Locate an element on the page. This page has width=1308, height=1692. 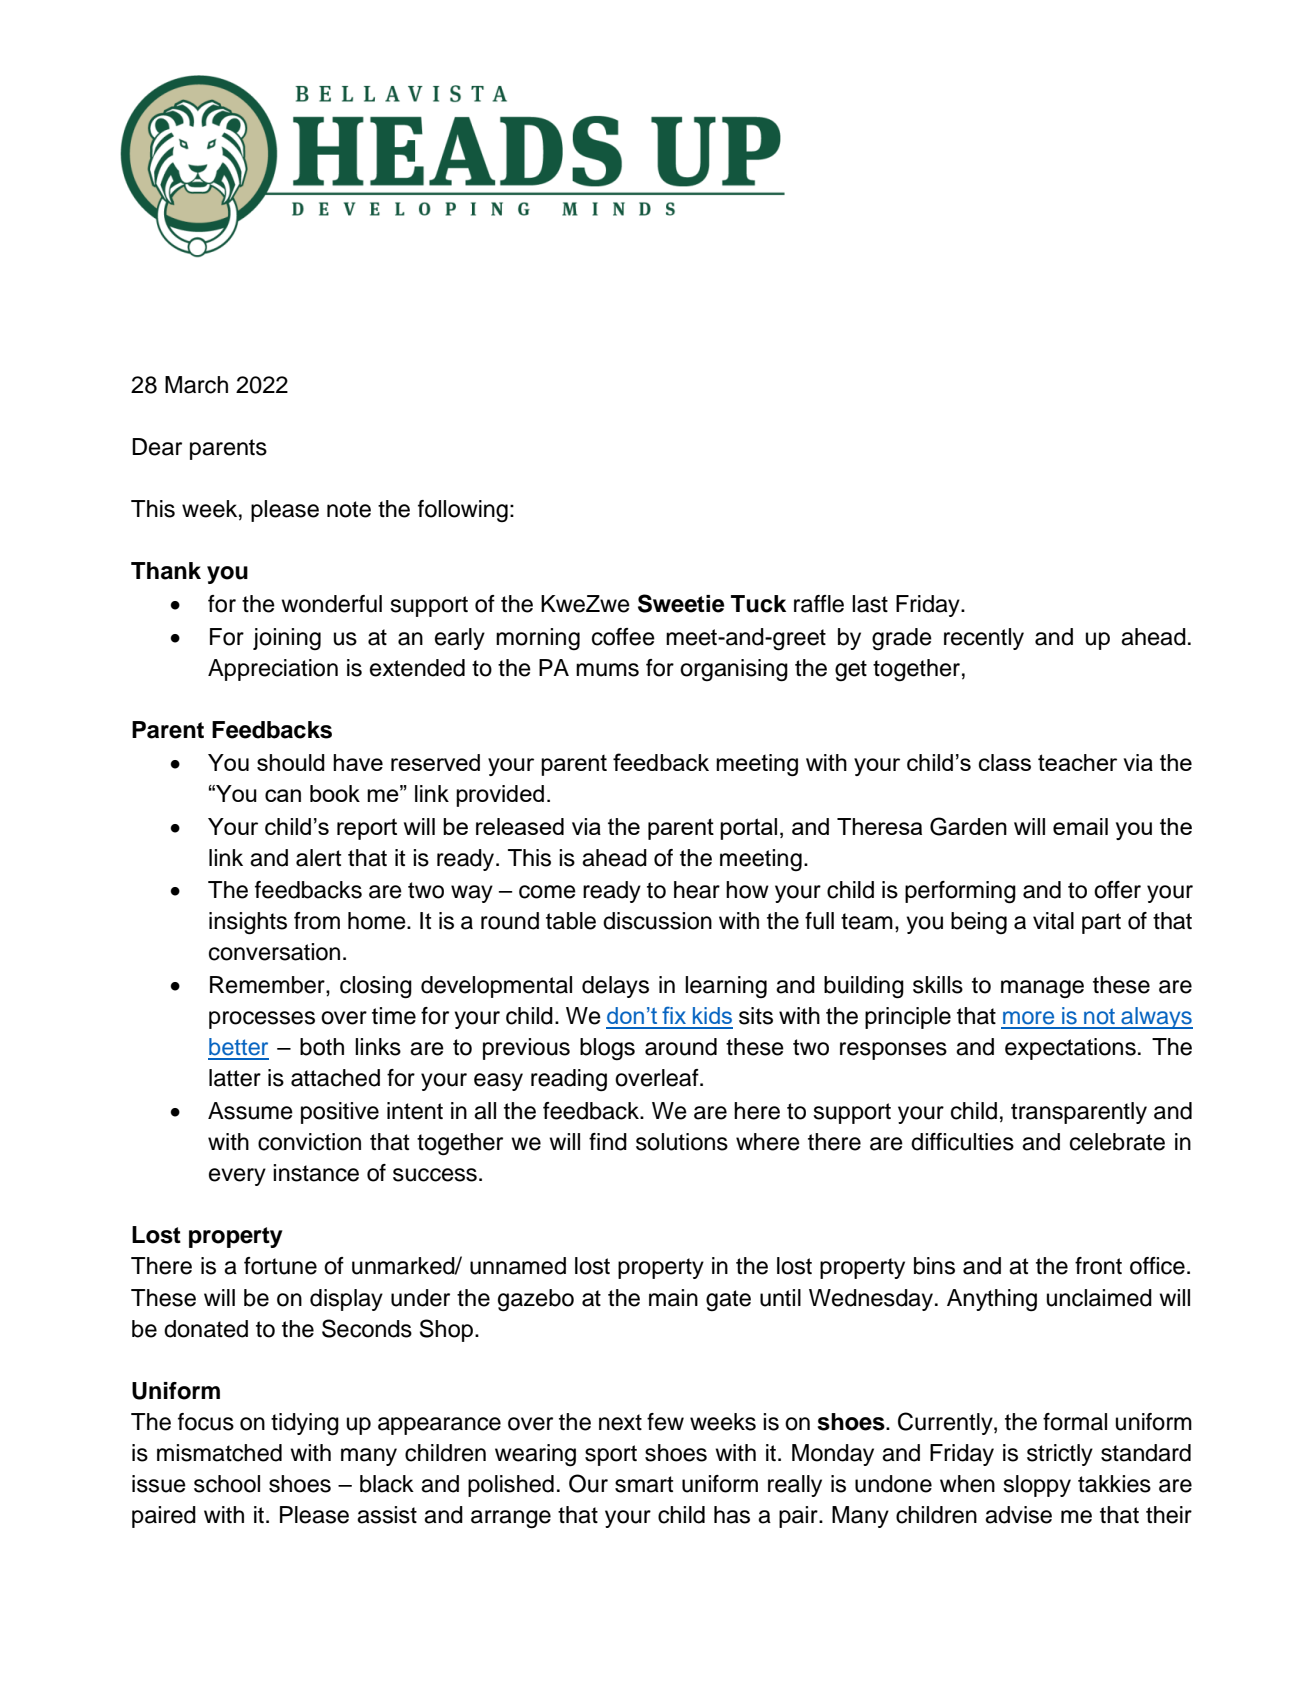
March is located at coordinates (196, 385).
